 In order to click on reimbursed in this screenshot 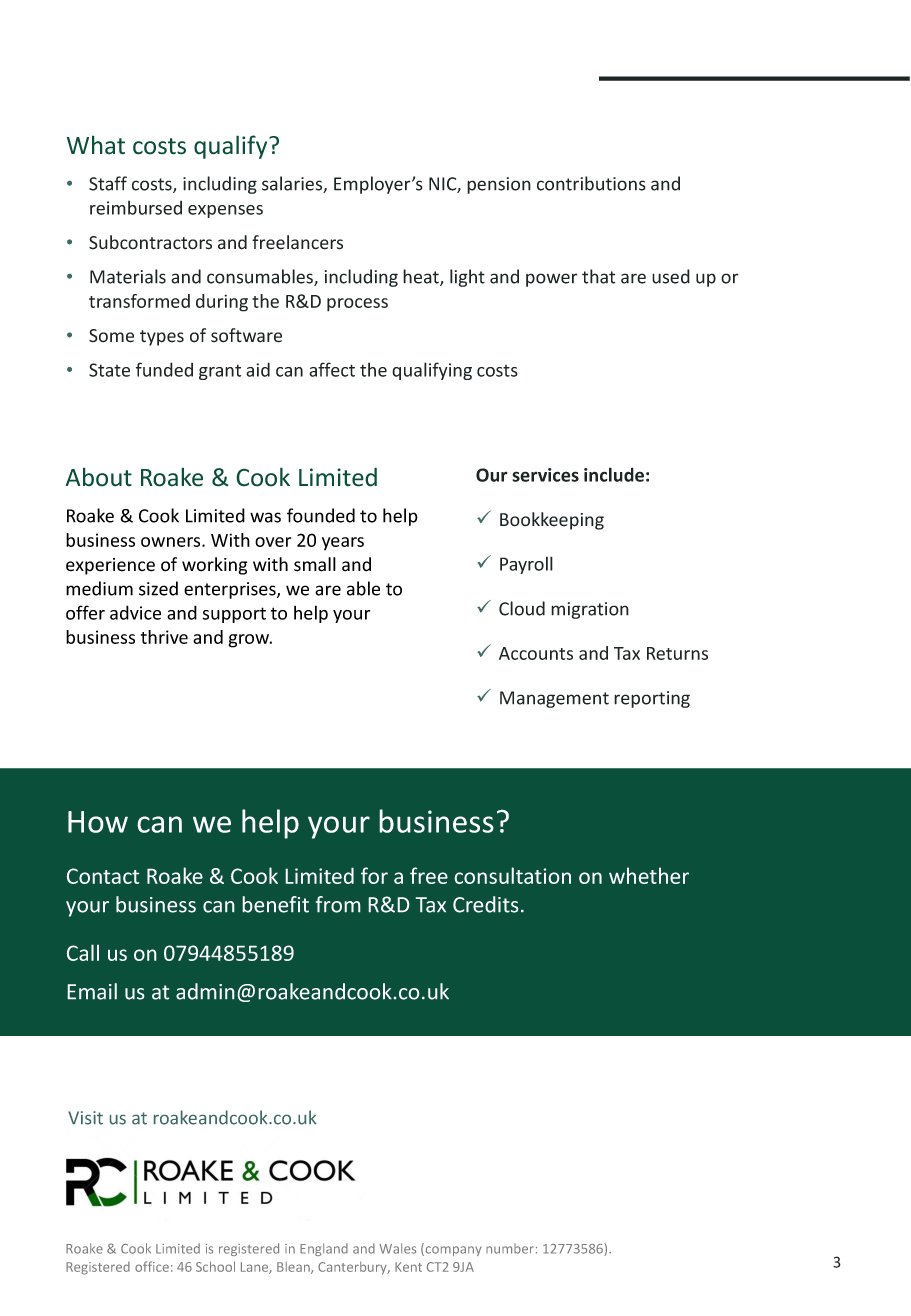, I will do `click(136, 208)`.
